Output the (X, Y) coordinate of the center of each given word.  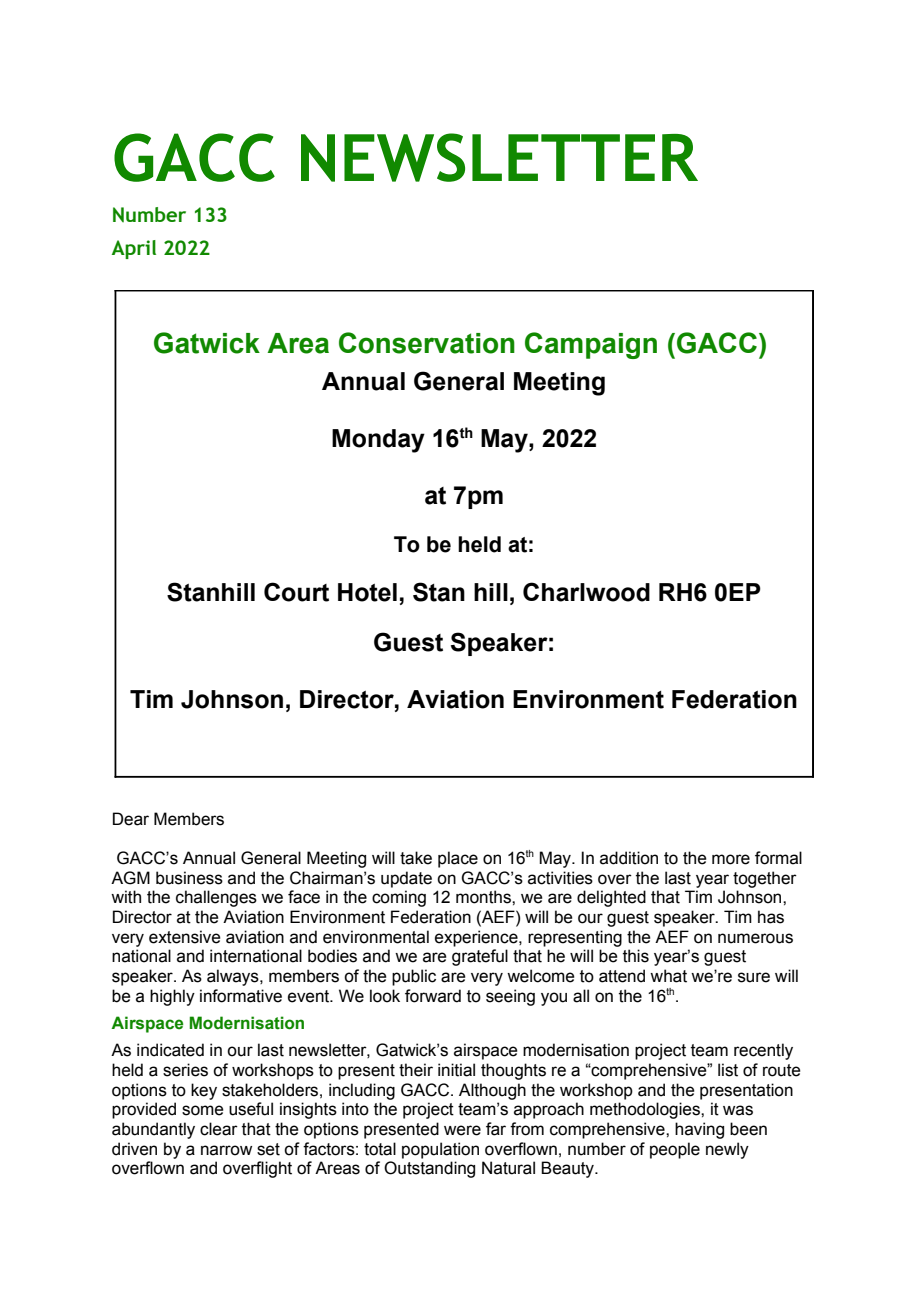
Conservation (427, 343)
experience (477, 938)
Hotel (367, 592)
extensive (185, 937)
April (134, 249)
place (458, 859)
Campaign (591, 345)
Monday (378, 441)
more (731, 859)
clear (219, 1129)
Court (296, 592)
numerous (755, 938)
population (440, 1150)
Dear (131, 819)
